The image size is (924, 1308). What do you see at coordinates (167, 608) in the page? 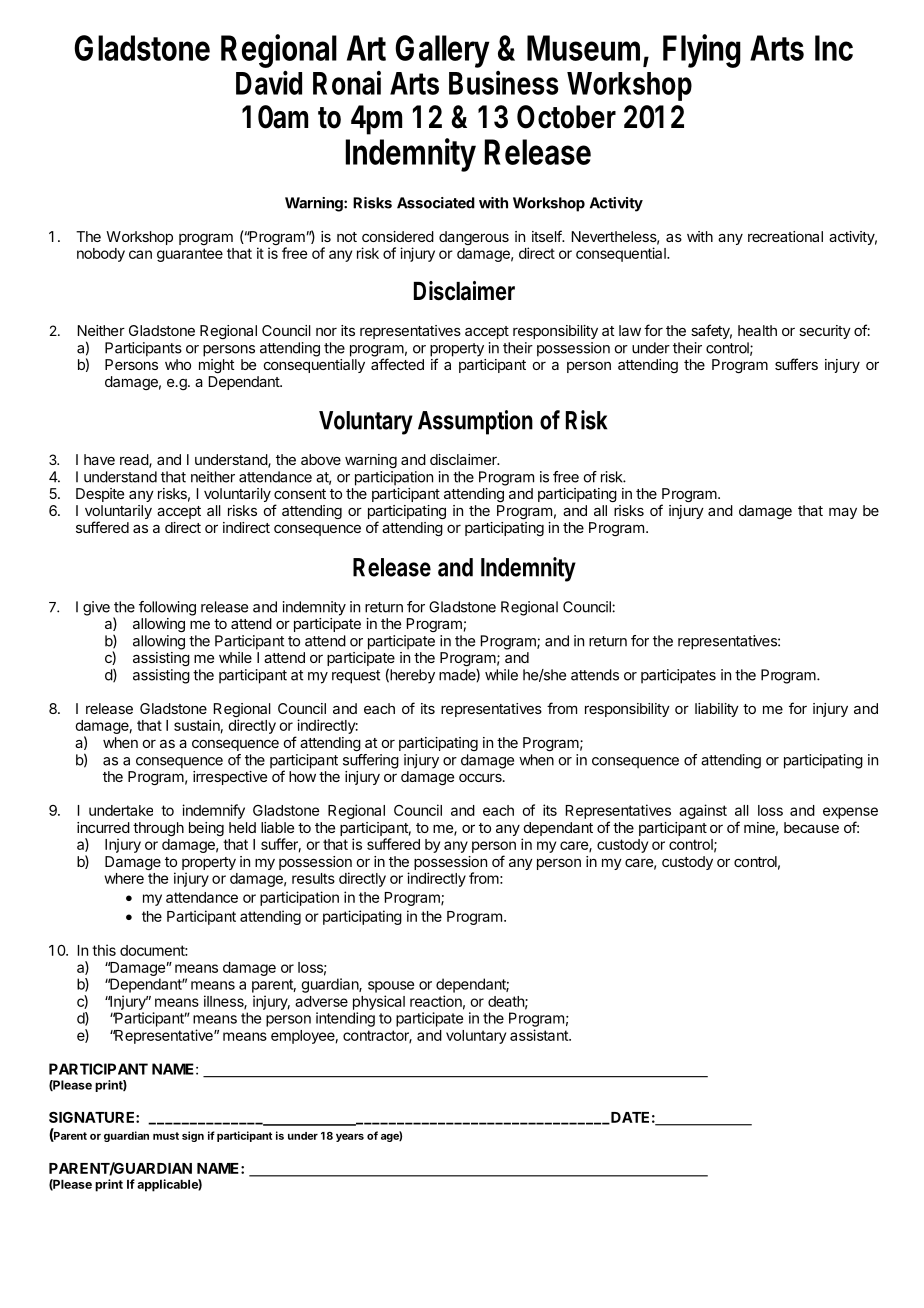
I see `following` at bounding box center [167, 608].
